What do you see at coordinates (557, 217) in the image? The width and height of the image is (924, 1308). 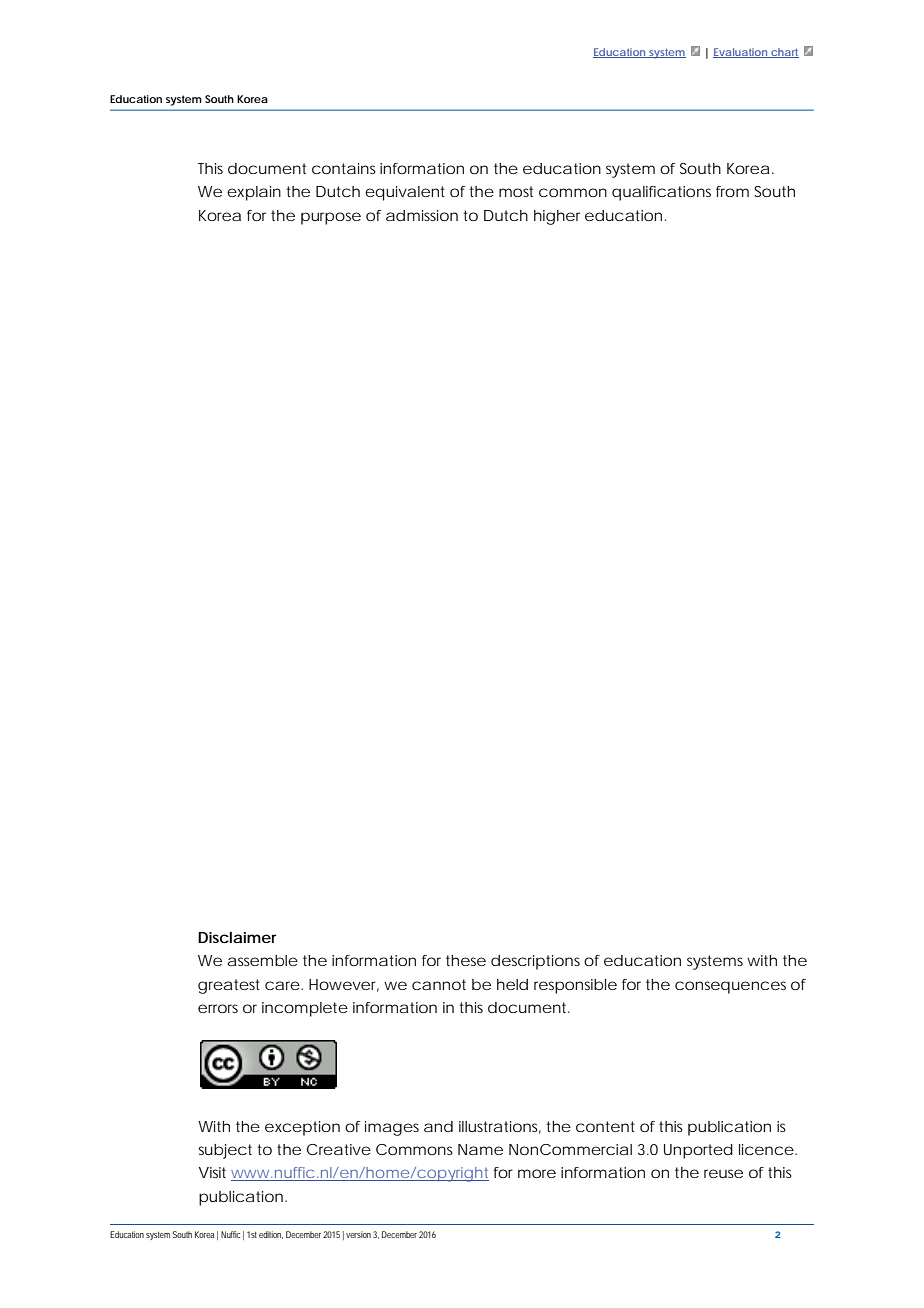 I see `higher` at bounding box center [557, 217].
